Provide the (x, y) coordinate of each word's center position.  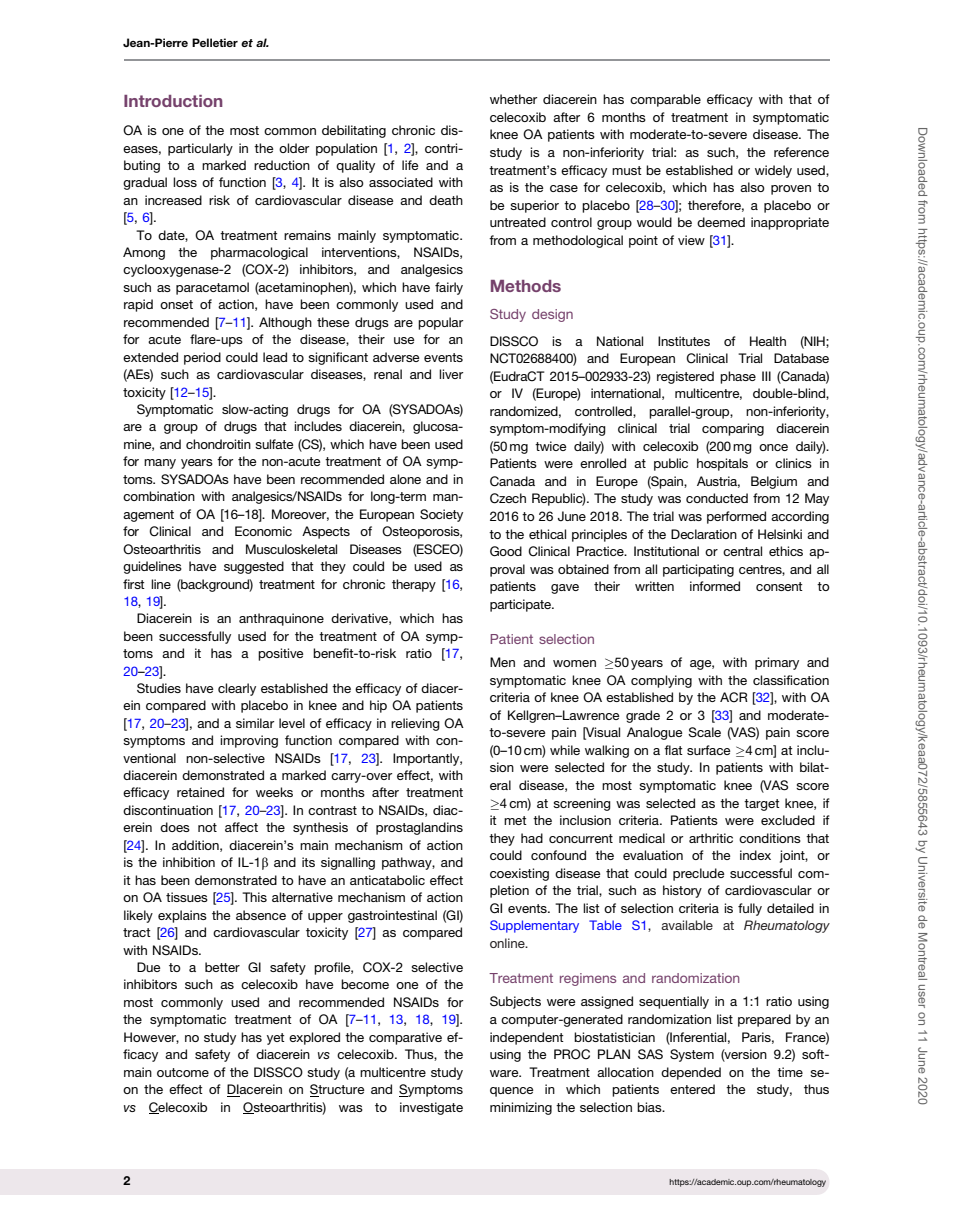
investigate (431, 1108)
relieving (415, 724)
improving (249, 741)
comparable (665, 100)
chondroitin (218, 444)
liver (451, 374)
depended (691, 1073)
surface (709, 750)
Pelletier (215, 42)
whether (513, 99)
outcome (183, 1072)
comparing (733, 429)
